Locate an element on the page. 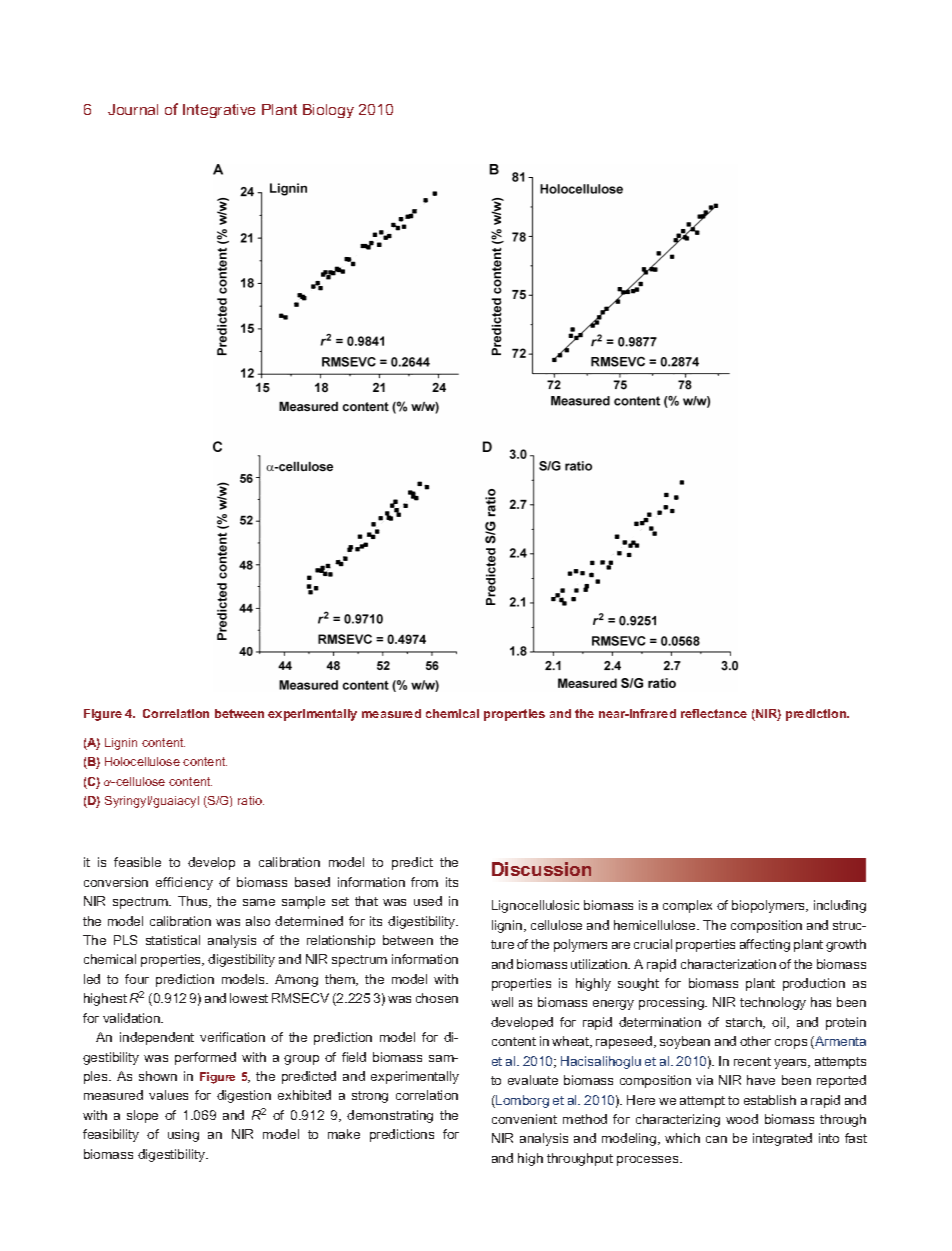 The height and width of the image is (1251, 952). Integrative is located at coordinates (219, 111).
